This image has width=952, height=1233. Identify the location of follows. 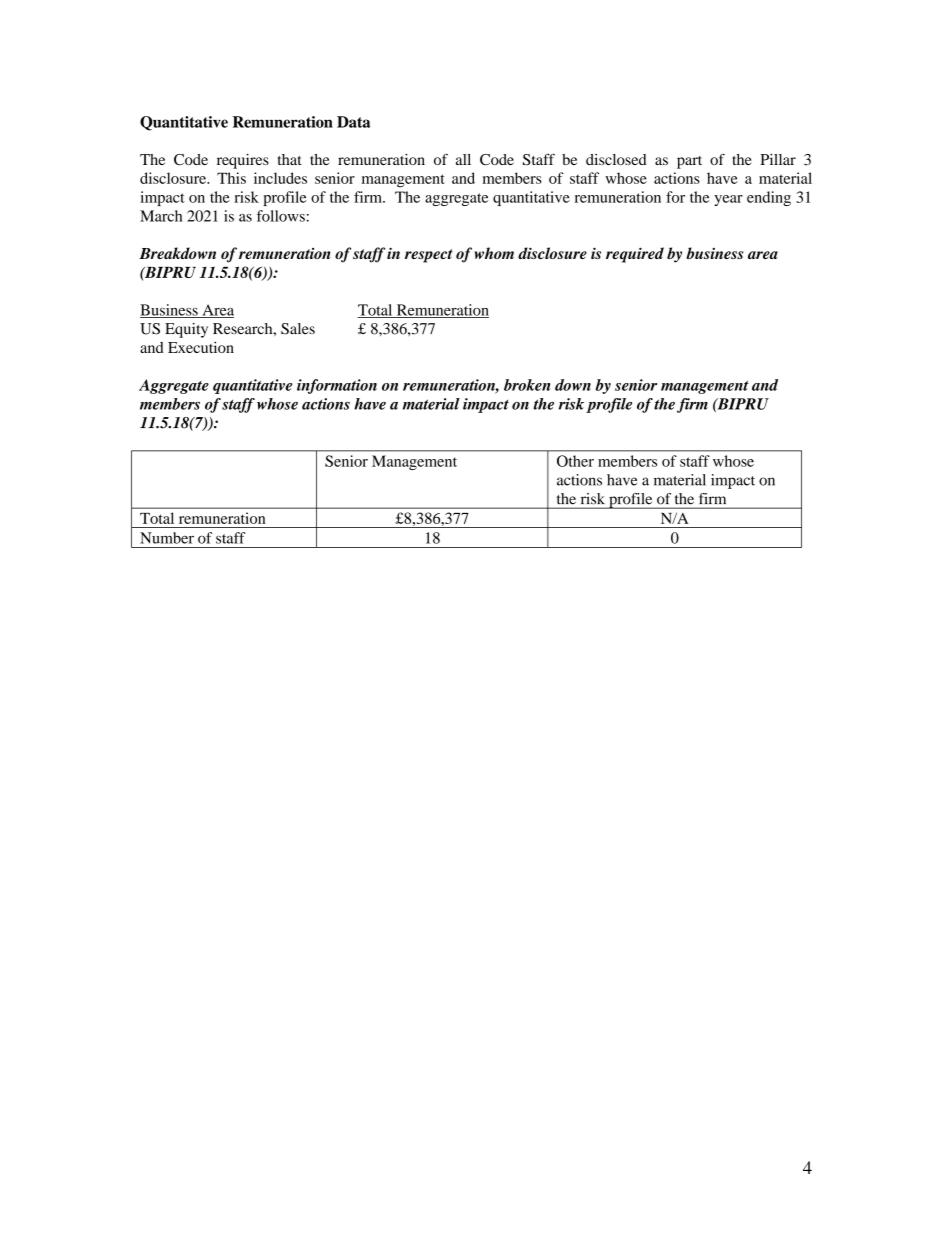
(281, 216).
